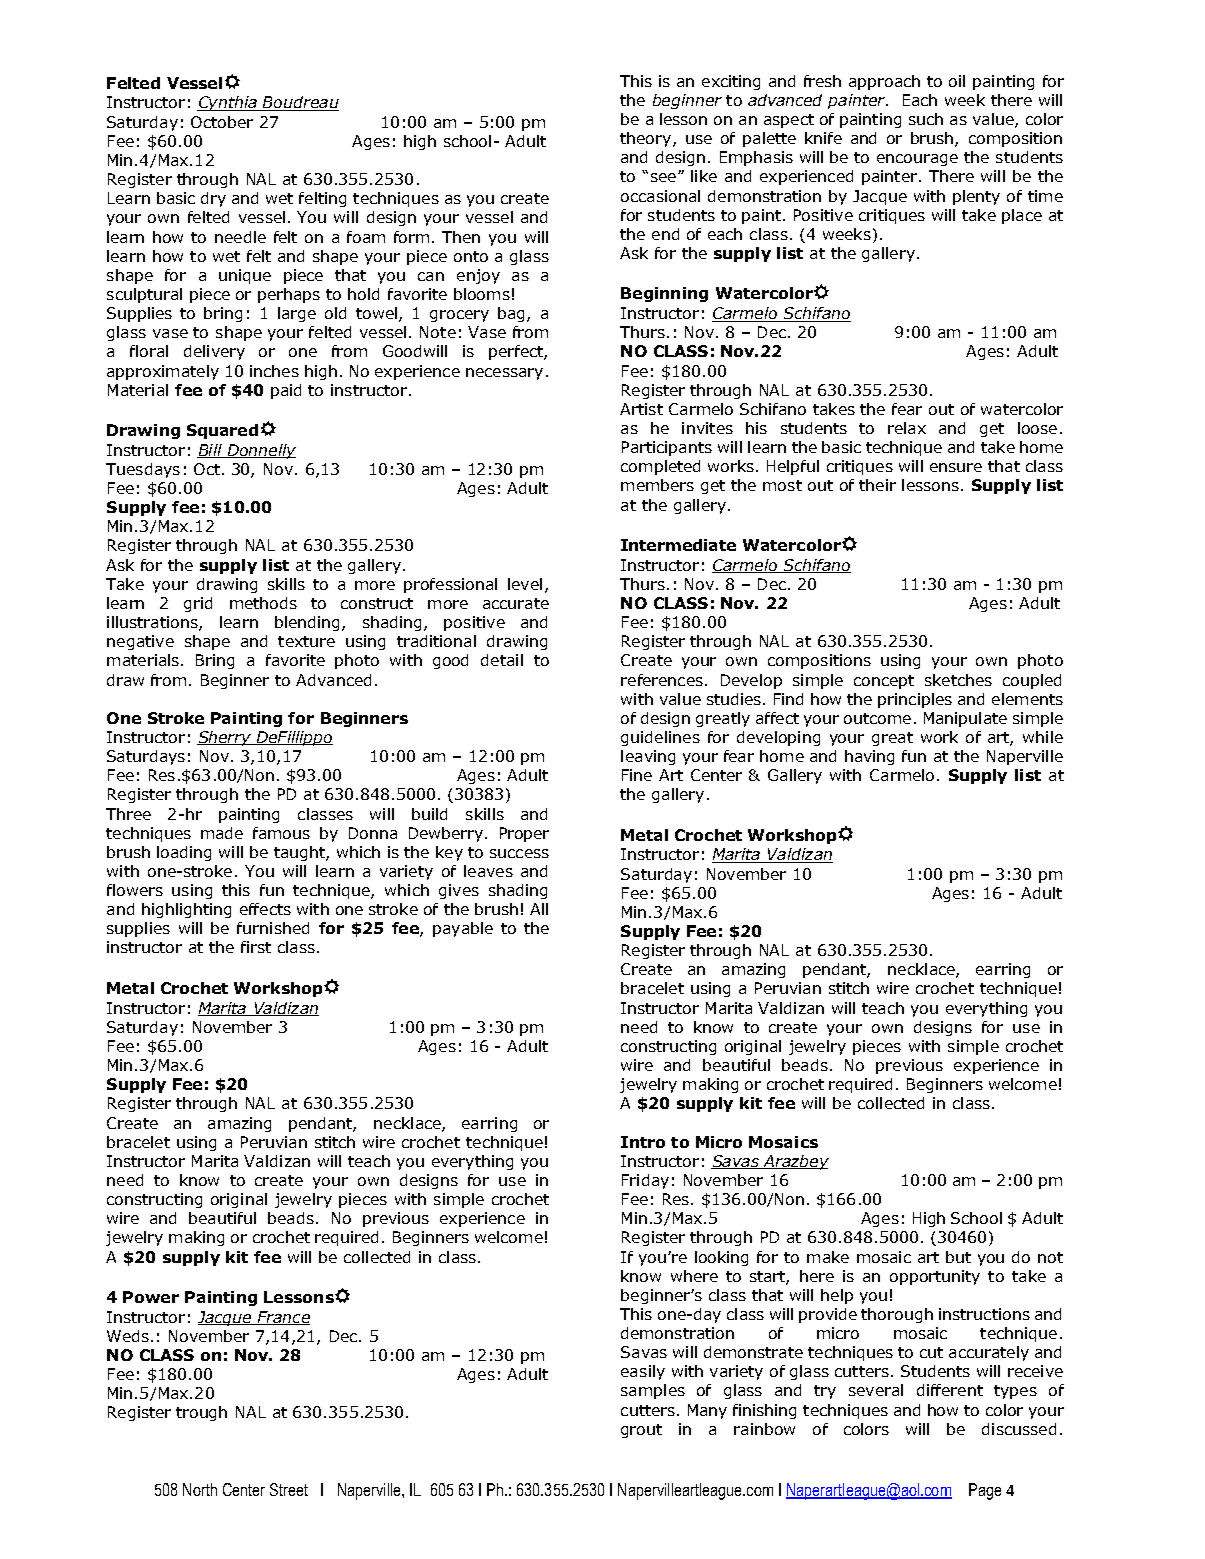 This screenshot has width=1205, height=1559. Describe the element at coordinates (519, 853) in the screenshot. I see `success` at that location.
